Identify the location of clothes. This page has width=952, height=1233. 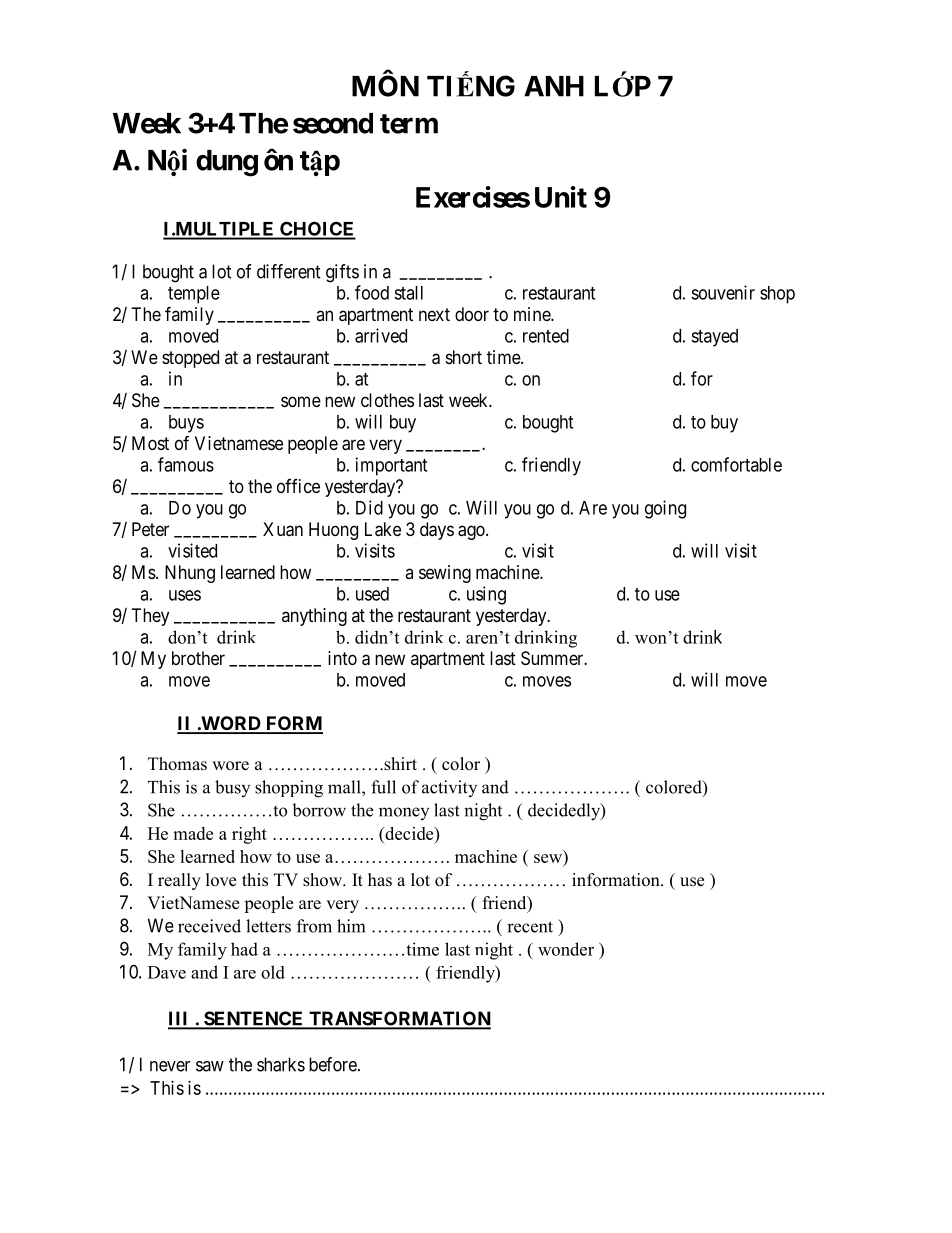
(387, 400).
